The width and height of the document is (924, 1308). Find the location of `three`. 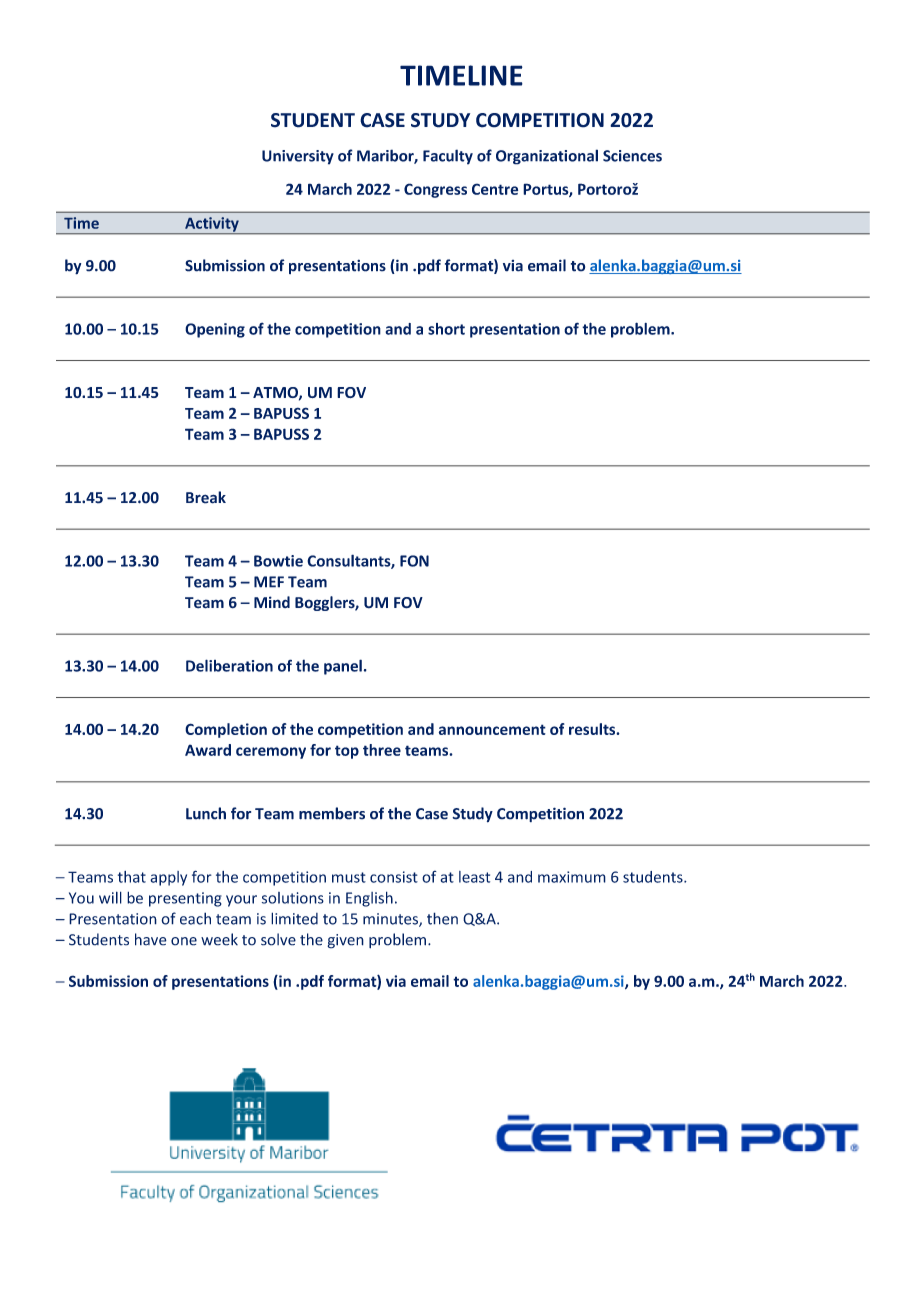

three is located at coordinates (382, 750).
